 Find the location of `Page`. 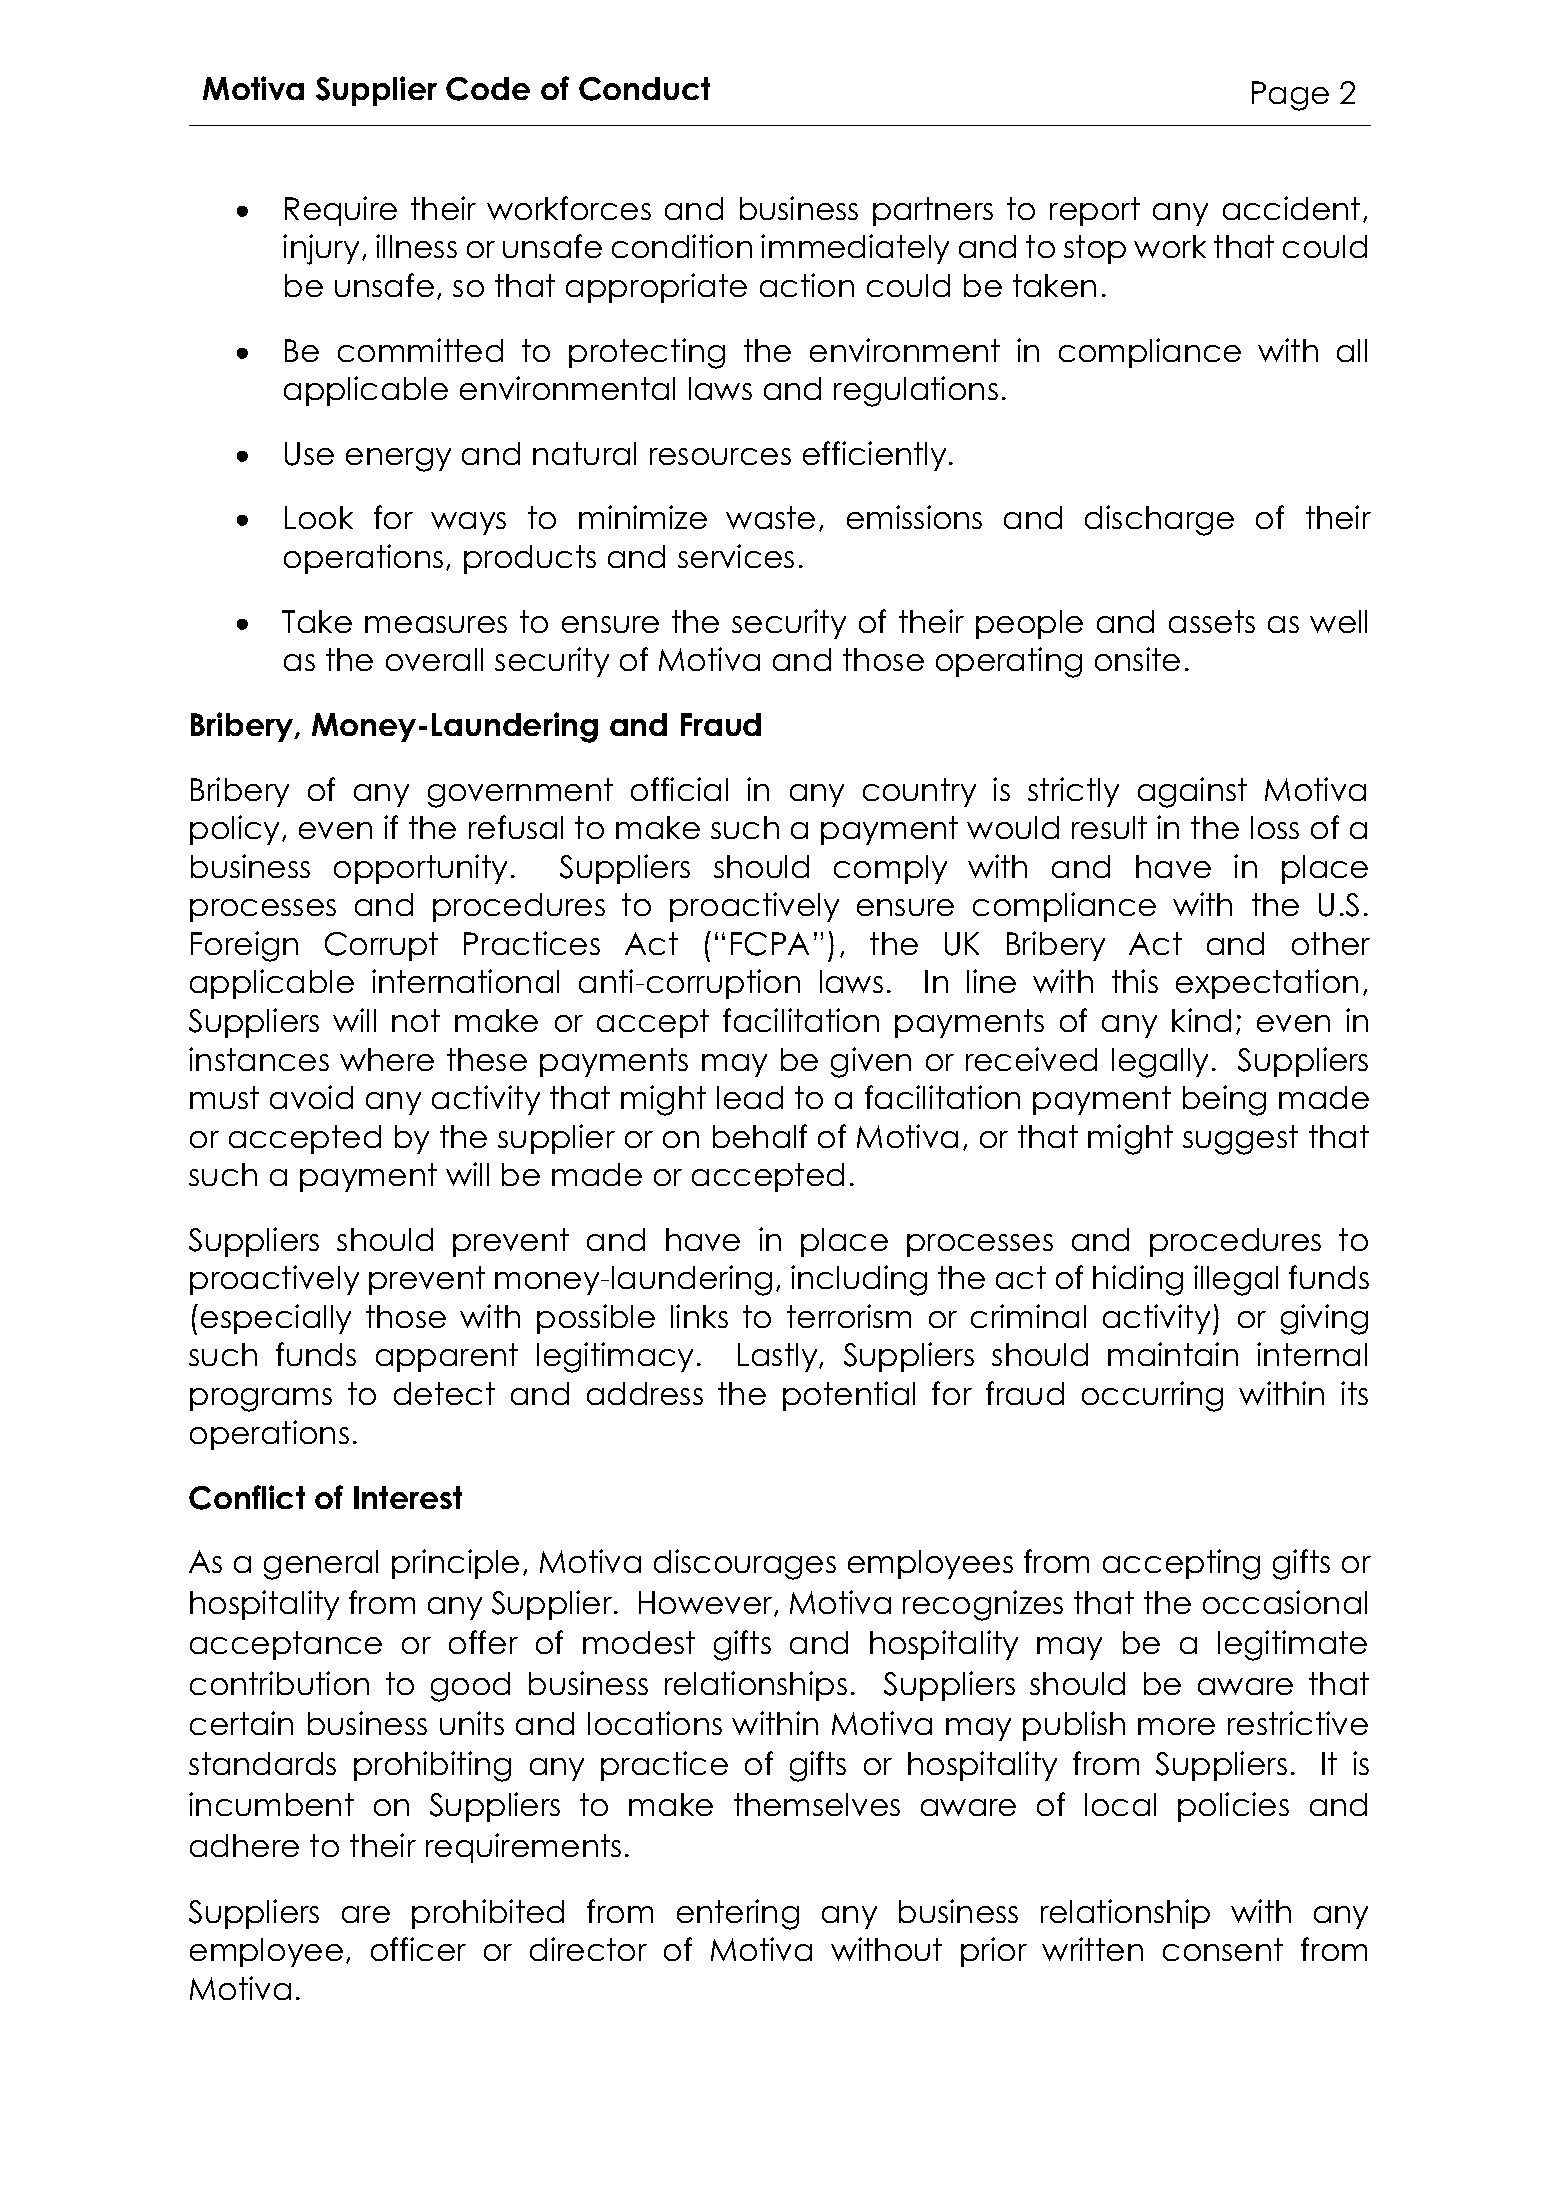

Page is located at coordinates (1290, 96).
